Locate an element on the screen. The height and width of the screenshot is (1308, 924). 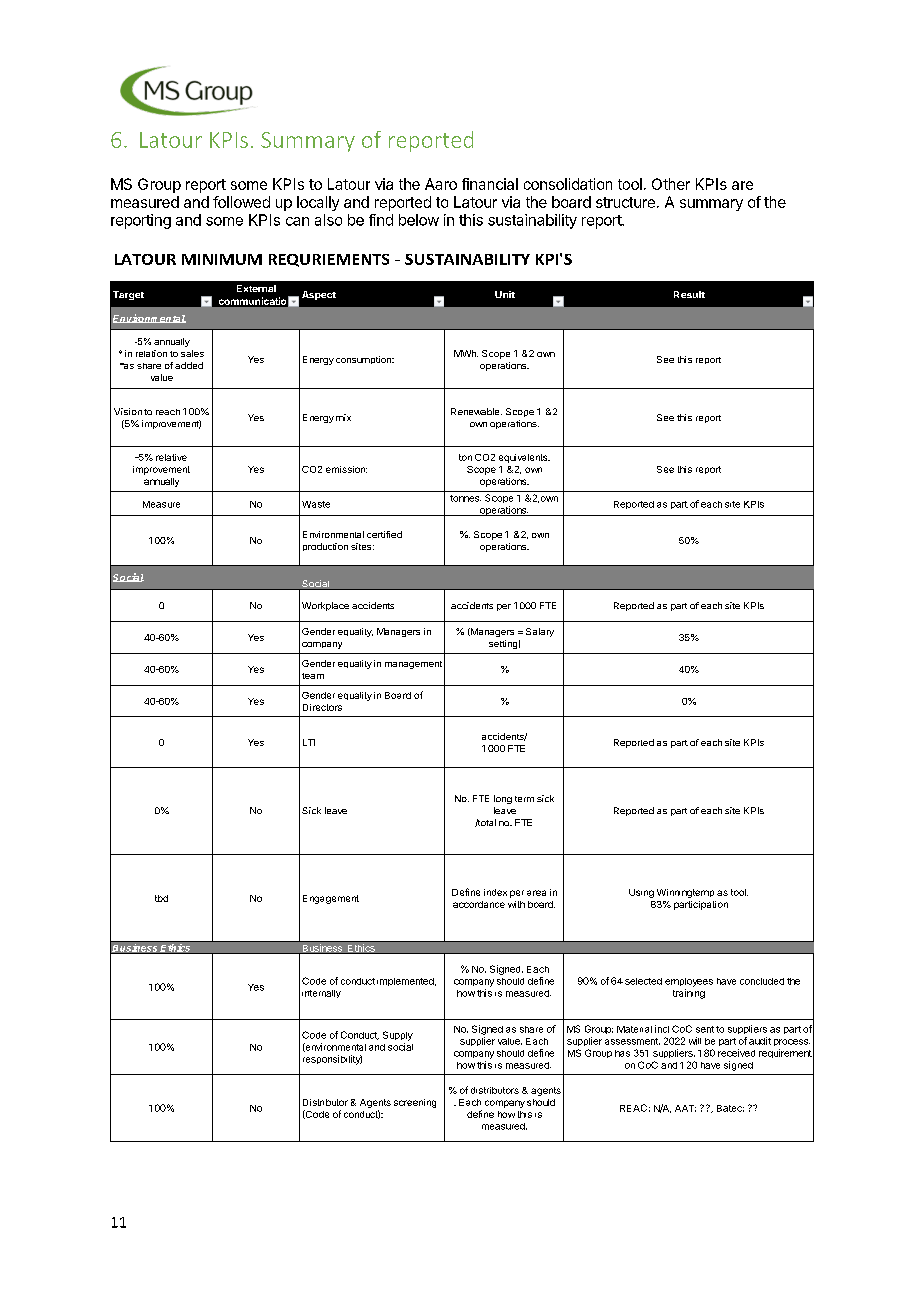
long is located at coordinates (503, 799).
